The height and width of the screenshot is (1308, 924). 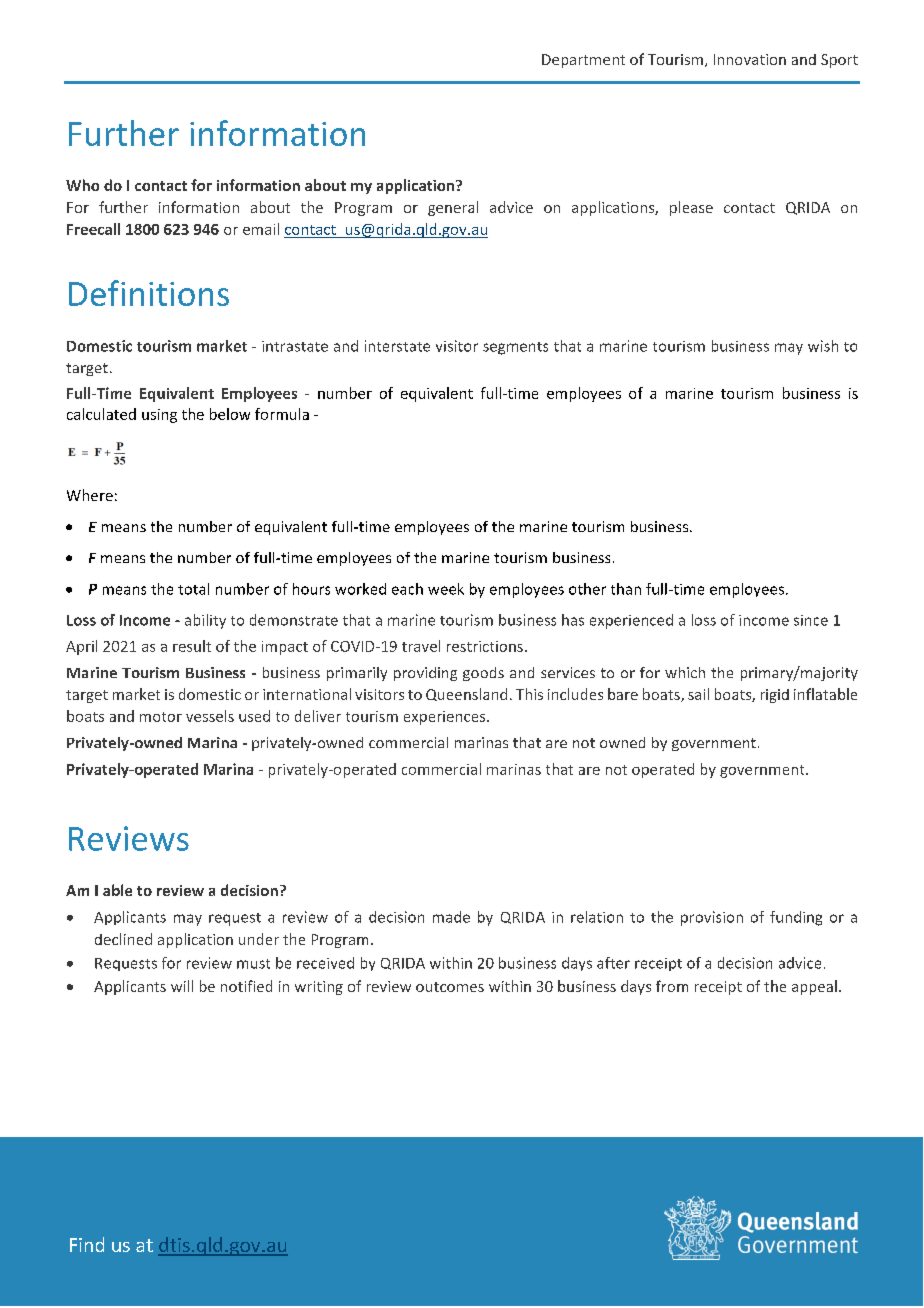 What do you see at coordinates (159, 416) in the screenshot?
I see `using` at bounding box center [159, 416].
